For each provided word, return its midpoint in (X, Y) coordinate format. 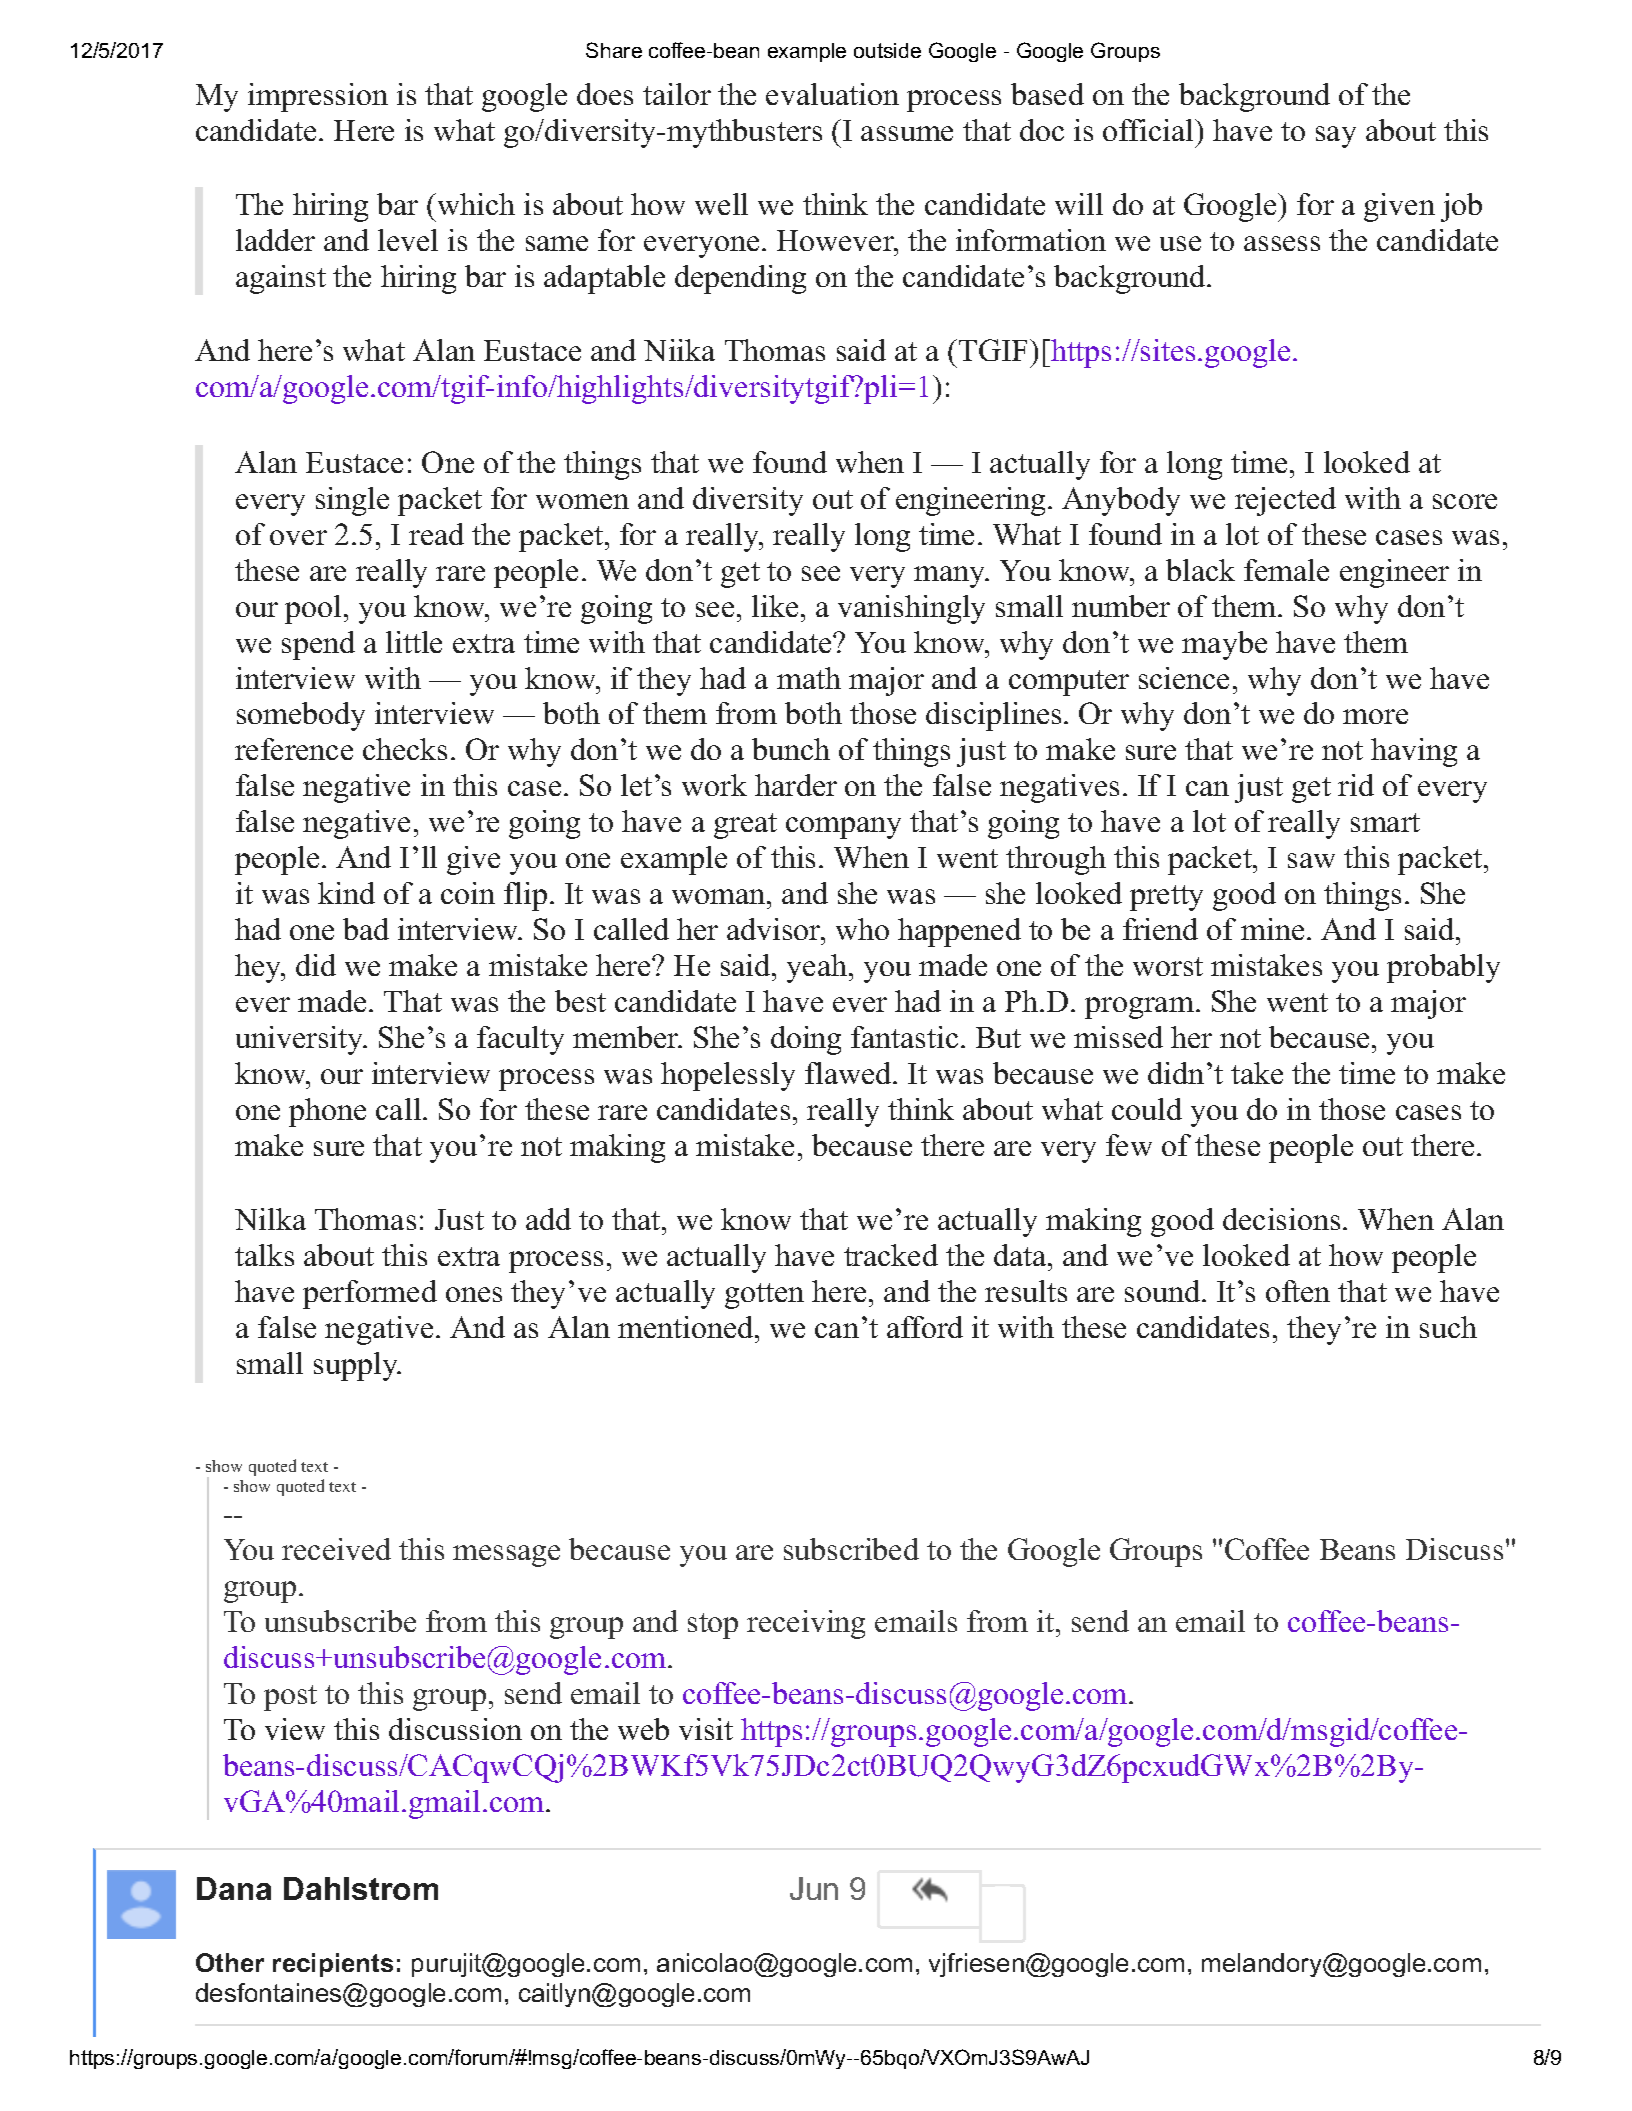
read (436, 534)
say (1336, 137)
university (300, 1040)
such (1448, 1327)
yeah (817, 968)
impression (318, 97)
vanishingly (911, 609)
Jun (814, 1888)
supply (357, 1366)
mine (1272, 929)
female (1286, 570)
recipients (333, 1965)
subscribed (851, 1549)
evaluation (832, 94)
